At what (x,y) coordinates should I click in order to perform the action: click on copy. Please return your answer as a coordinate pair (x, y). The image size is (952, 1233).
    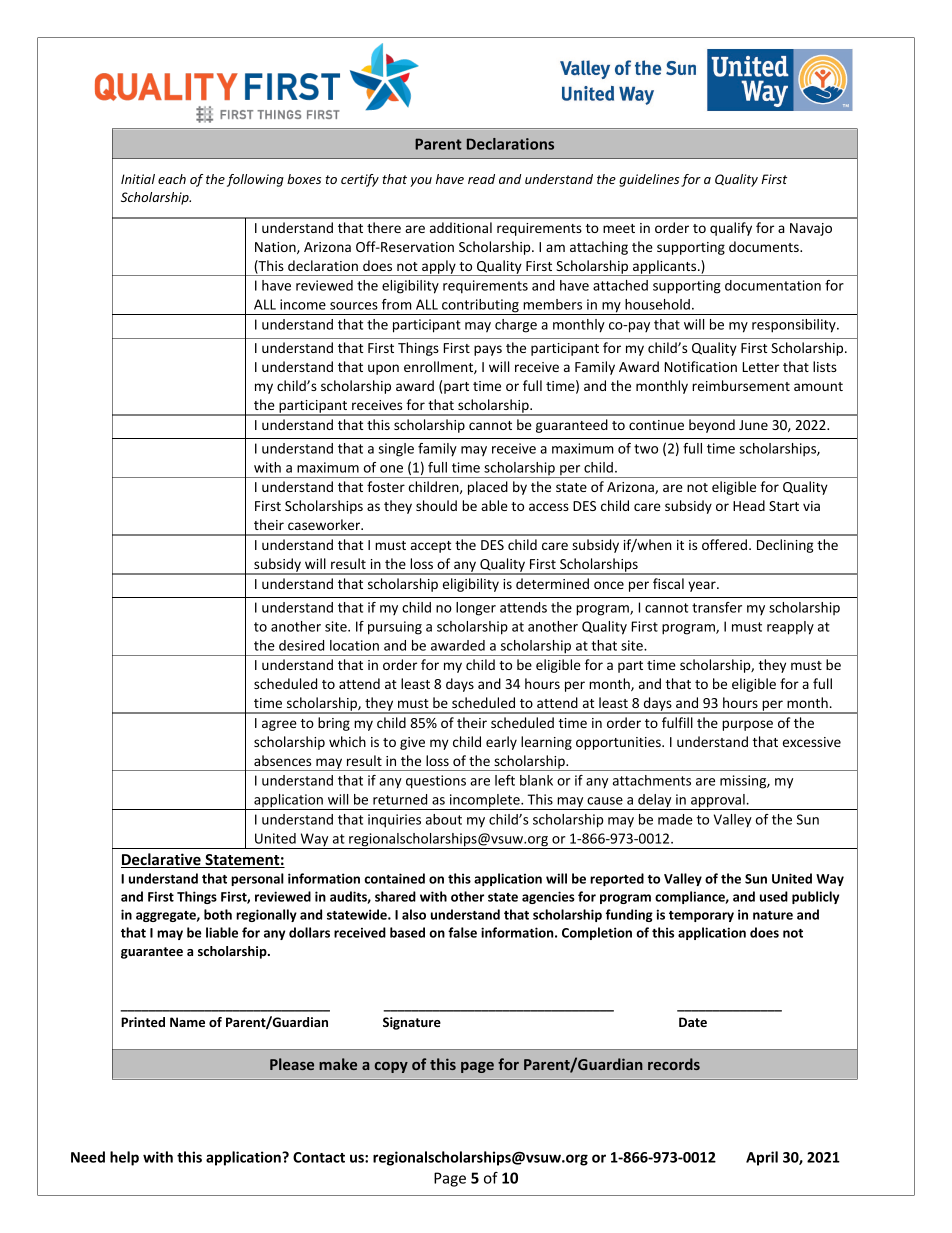
    Looking at the image, I should click on (391, 1067).
